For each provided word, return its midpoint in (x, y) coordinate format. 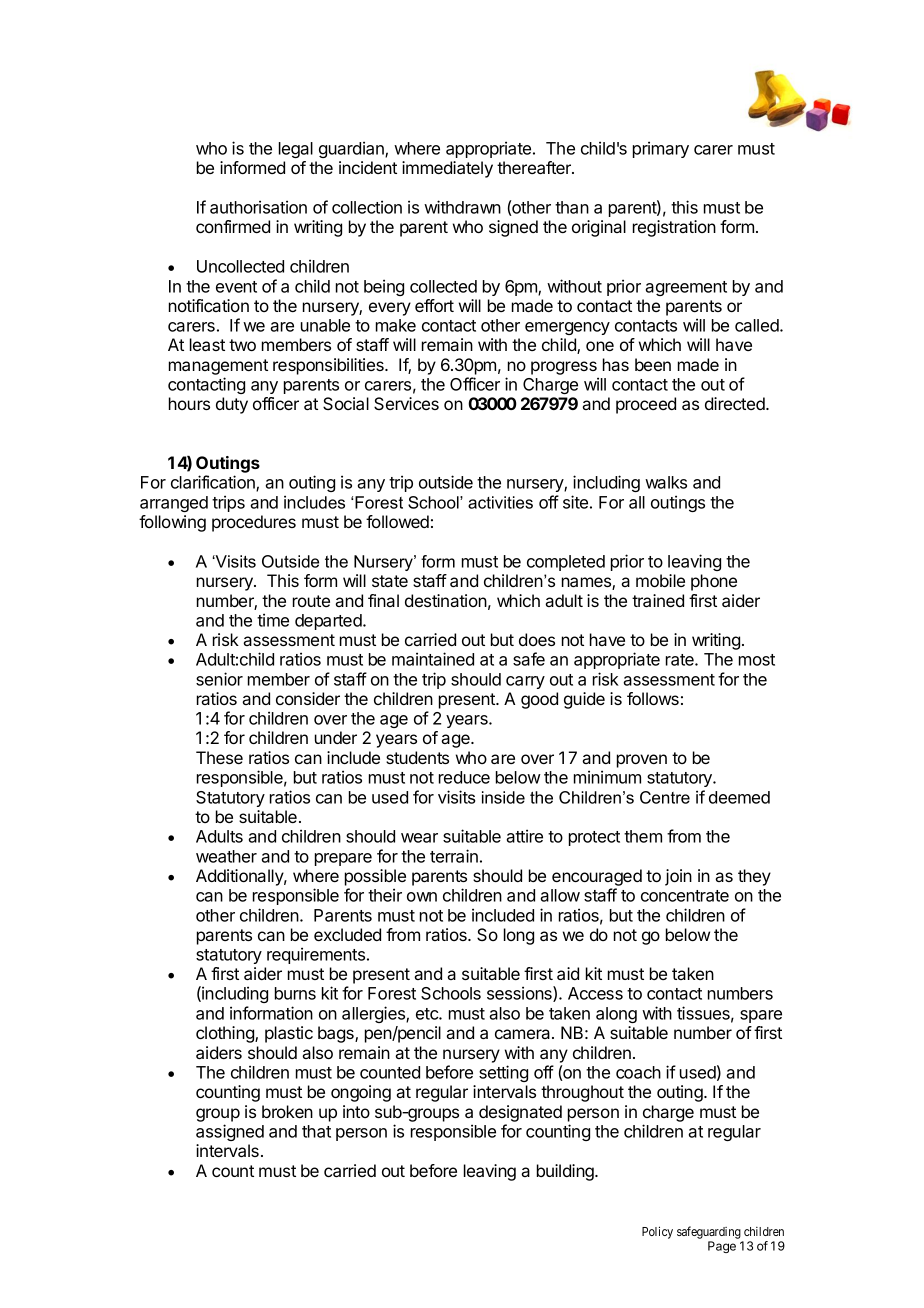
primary (661, 149)
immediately (447, 169)
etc (428, 1014)
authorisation (258, 207)
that (316, 1131)
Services (406, 403)
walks (666, 482)
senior (219, 679)
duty (232, 405)
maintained (433, 659)
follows (653, 698)
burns (295, 993)
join (678, 877)
